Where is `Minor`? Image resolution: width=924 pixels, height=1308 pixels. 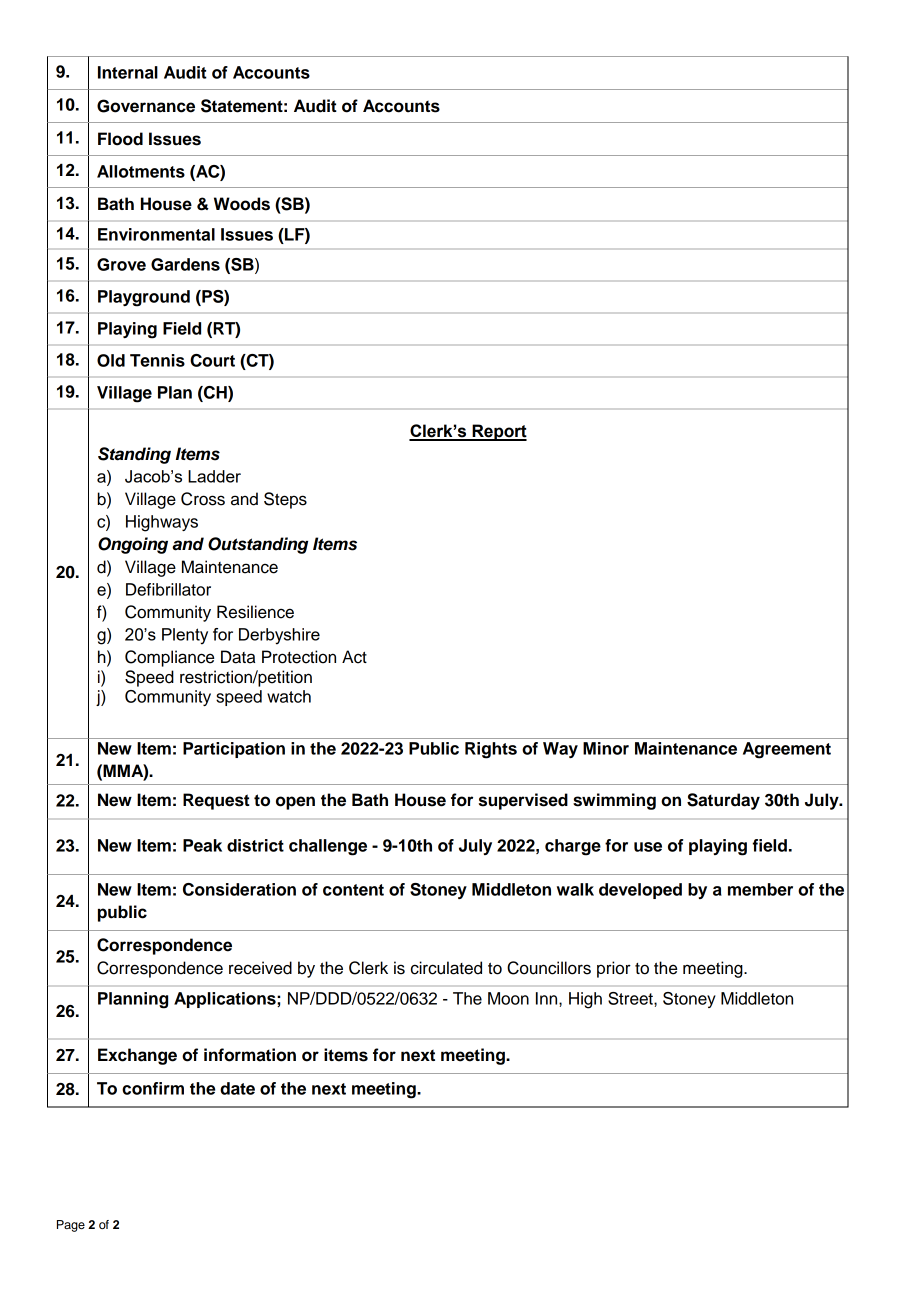 Minor is located at coordinates (606, 748).
